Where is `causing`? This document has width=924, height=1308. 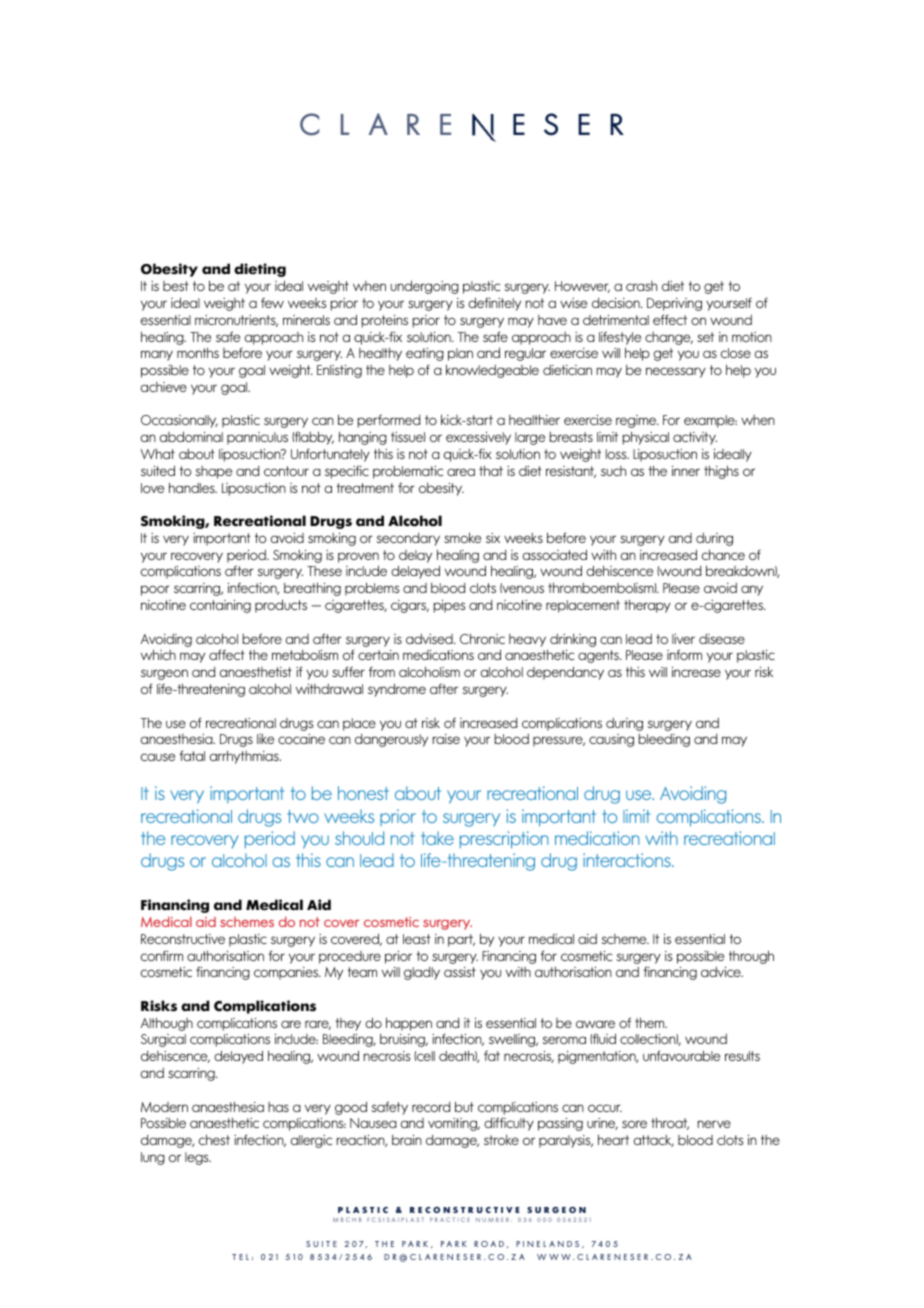 causing is located at coordinates (611, 740).
